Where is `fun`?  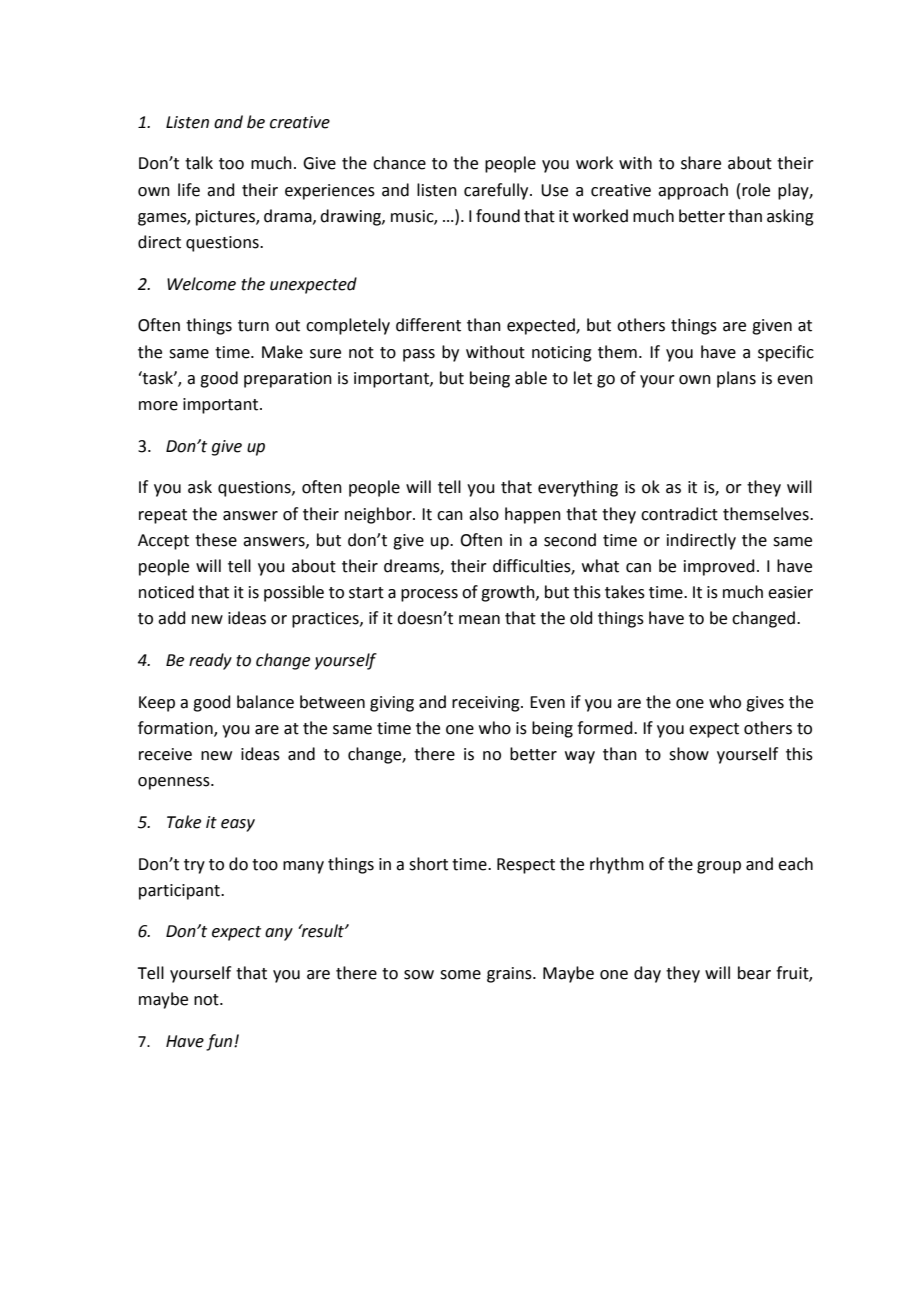
fun is located at coordinates (220, 1042).
